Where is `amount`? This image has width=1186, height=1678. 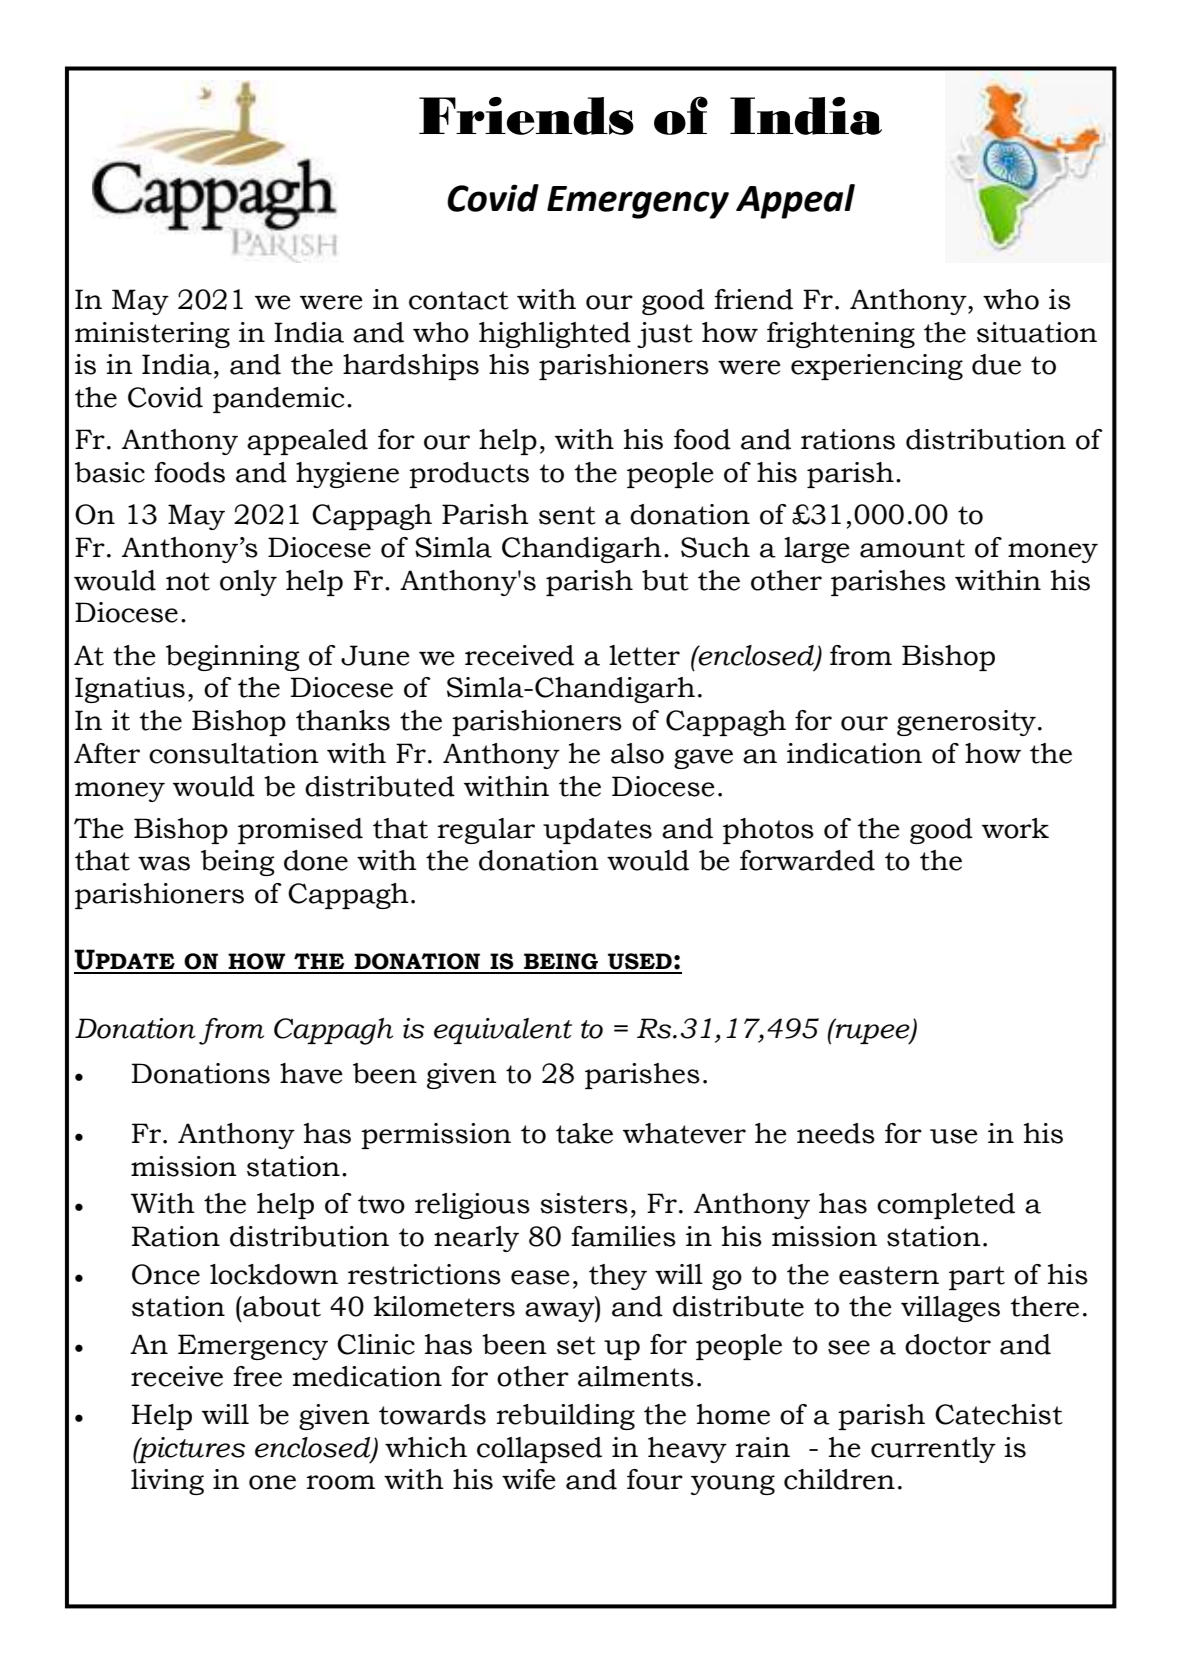
amount is located at coordinates (912, 548).
